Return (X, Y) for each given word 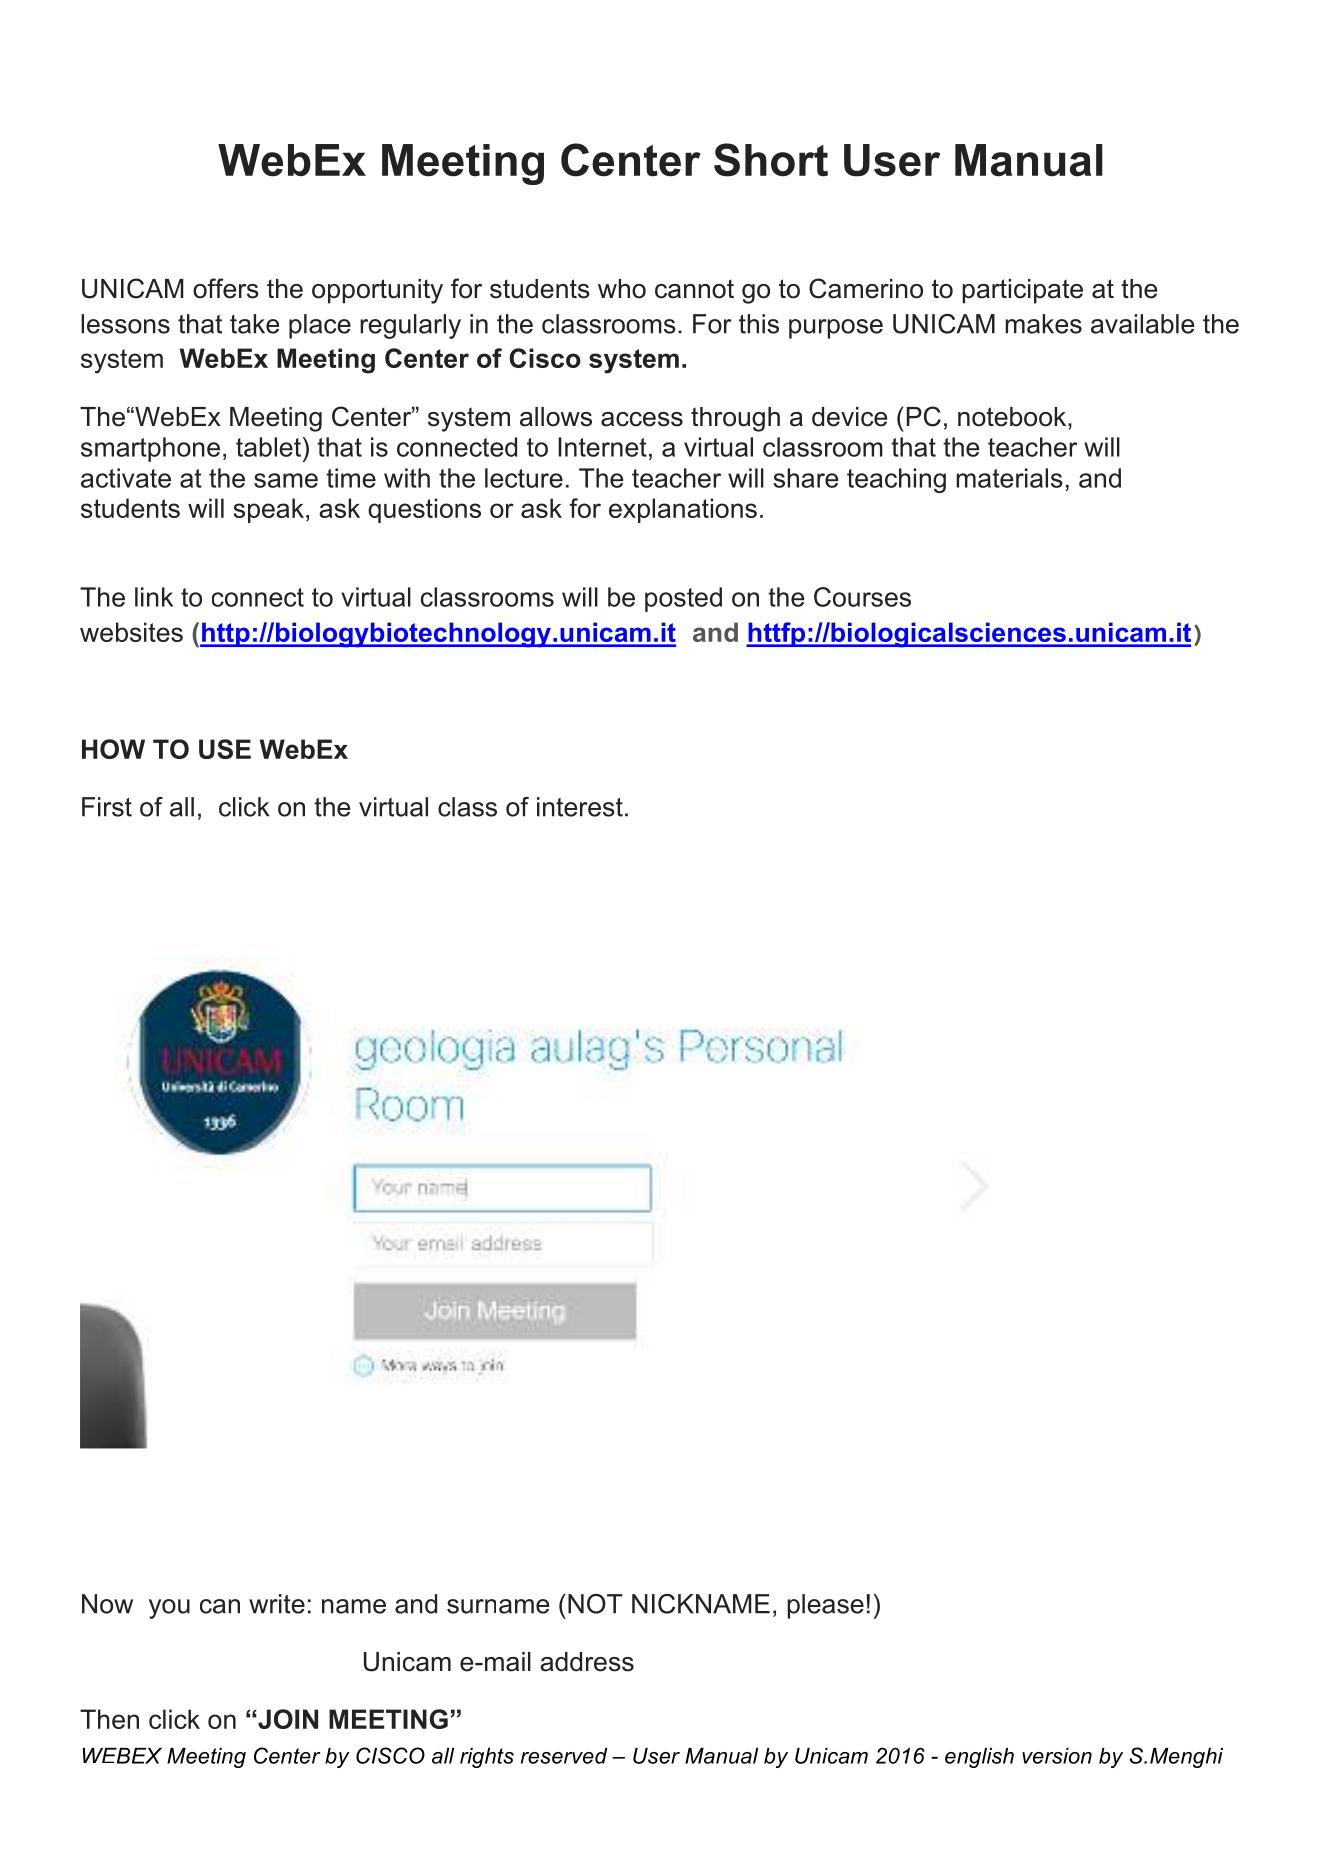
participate (1022, 291)
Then (109, 1719)
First (107, 807)
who (622, 289)
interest (580, 807)
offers (226, 288)
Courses (862, 597)
